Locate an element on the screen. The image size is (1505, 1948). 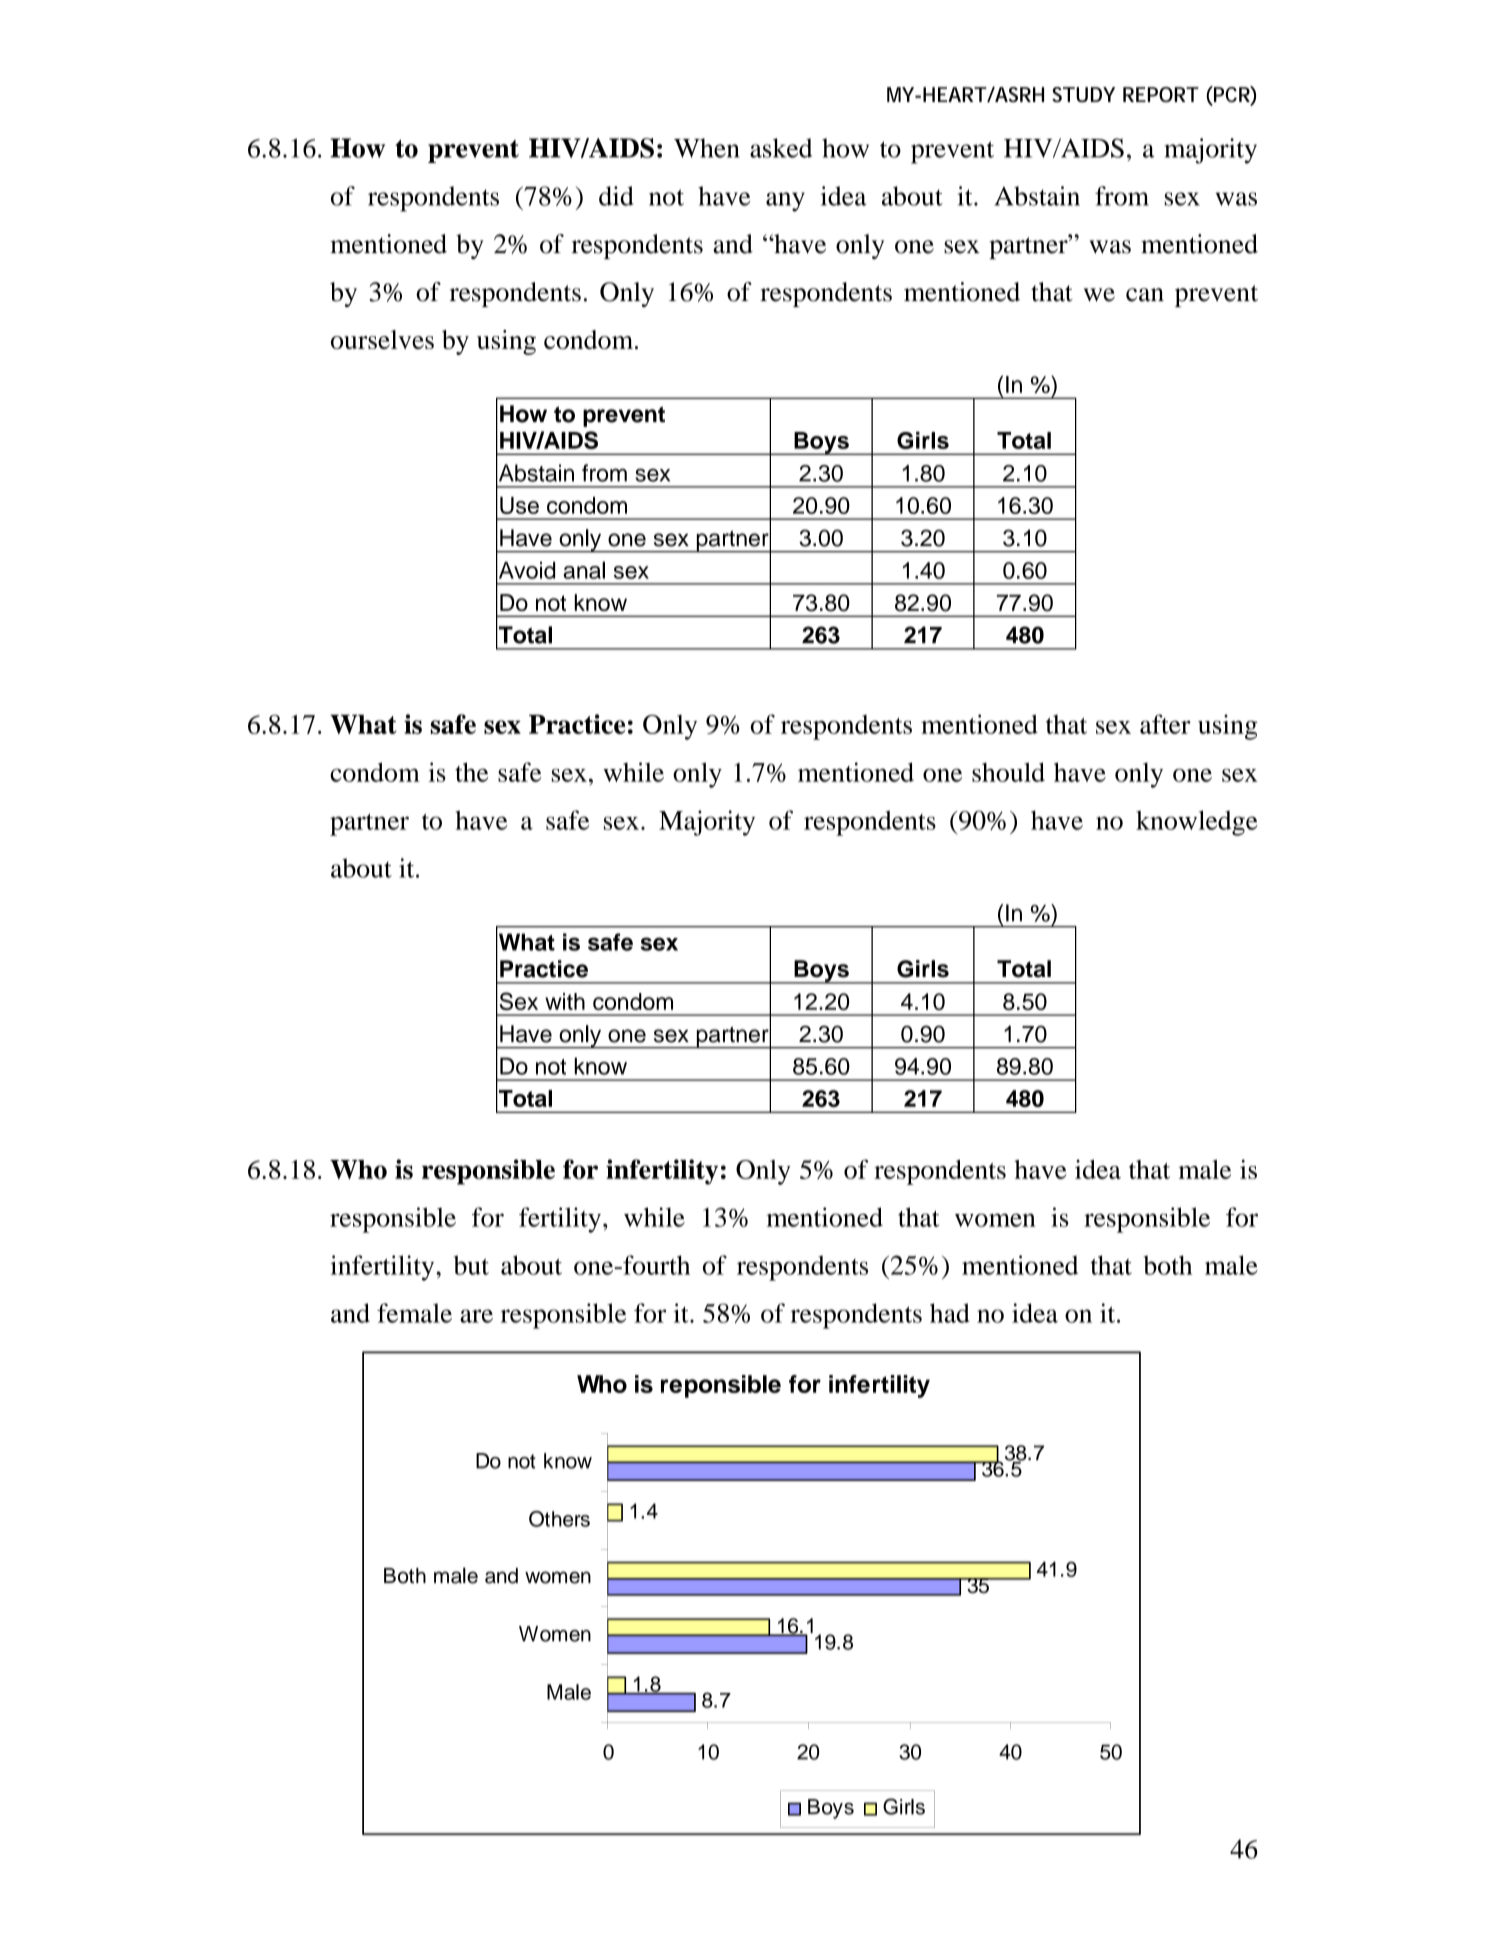
with is located at coordinates (565, 1001).
